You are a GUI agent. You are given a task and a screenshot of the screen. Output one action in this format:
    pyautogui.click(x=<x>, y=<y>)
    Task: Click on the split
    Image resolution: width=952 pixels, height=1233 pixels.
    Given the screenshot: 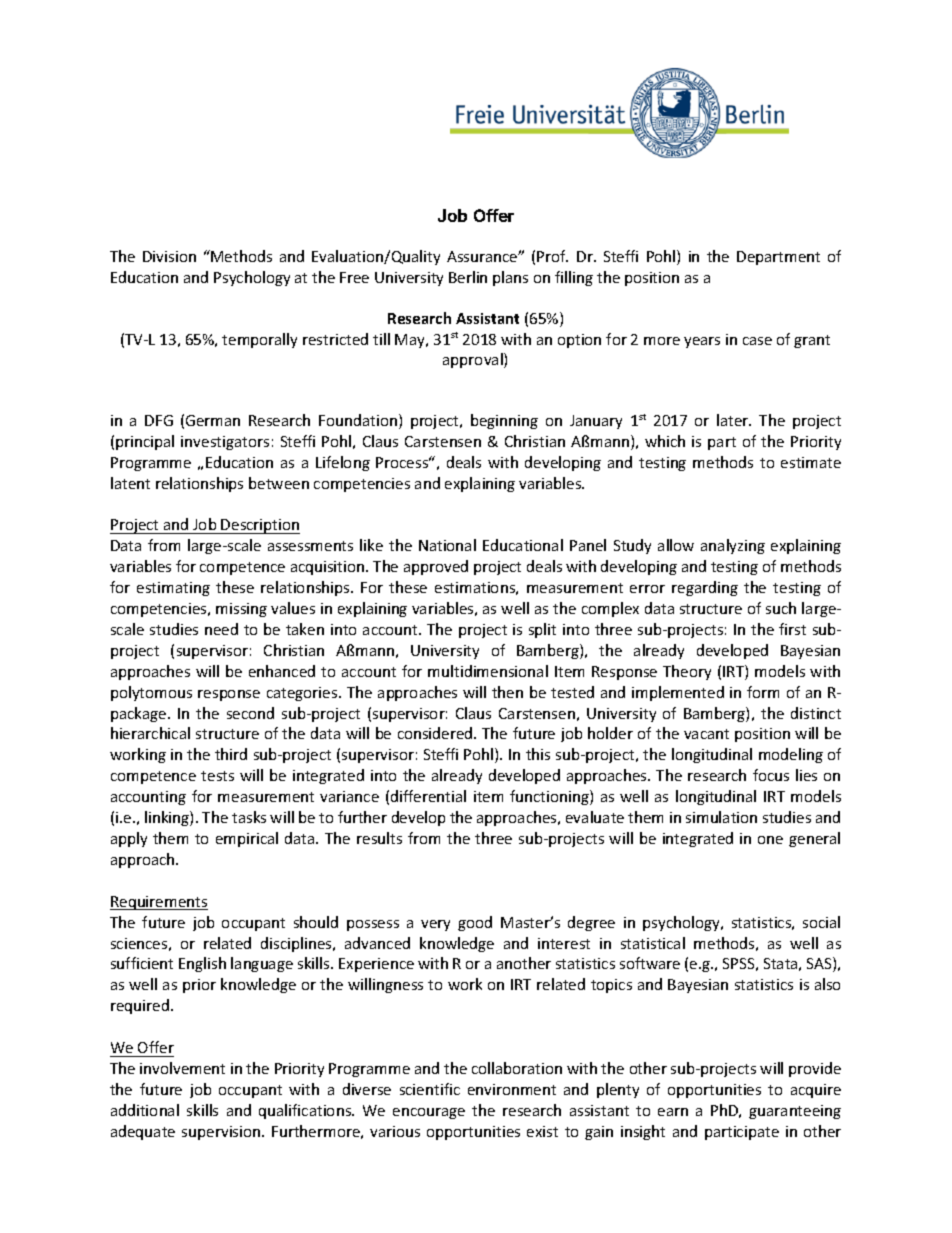 What is the action you would take?
    pyautogui.click(x=542, y=630)
